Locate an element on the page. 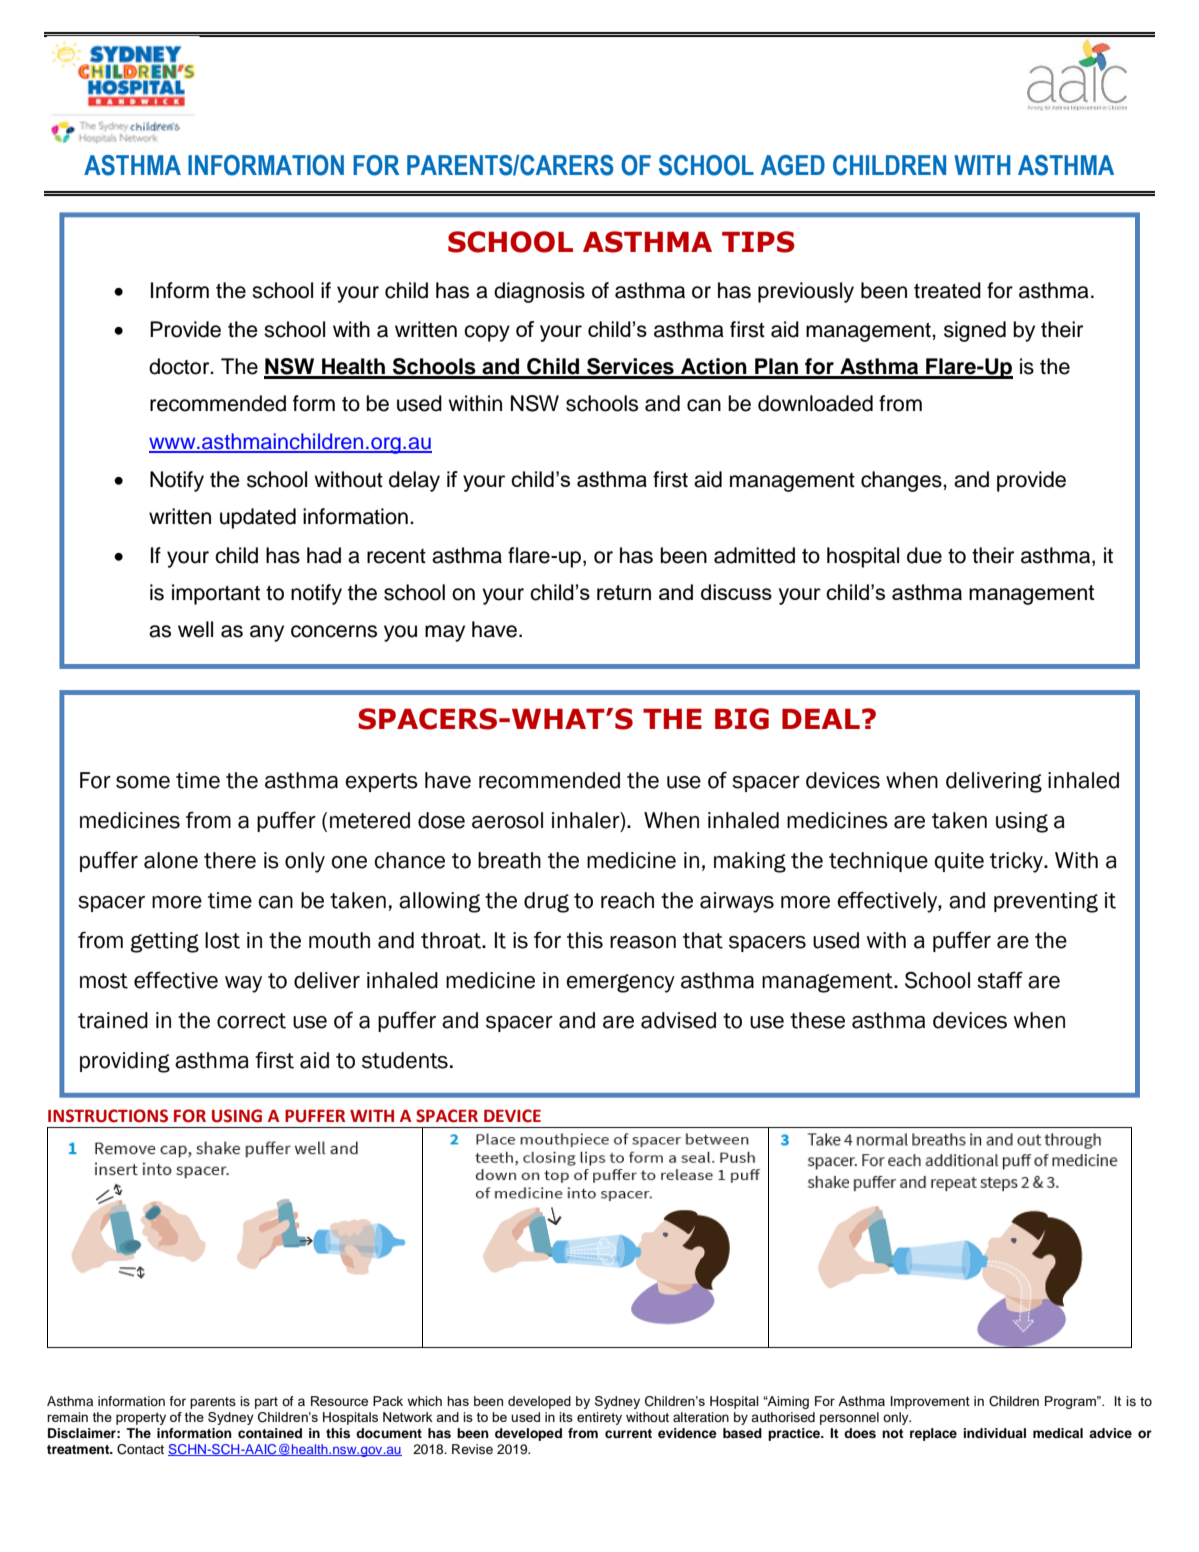  well is located at coordinates (195, 629).
